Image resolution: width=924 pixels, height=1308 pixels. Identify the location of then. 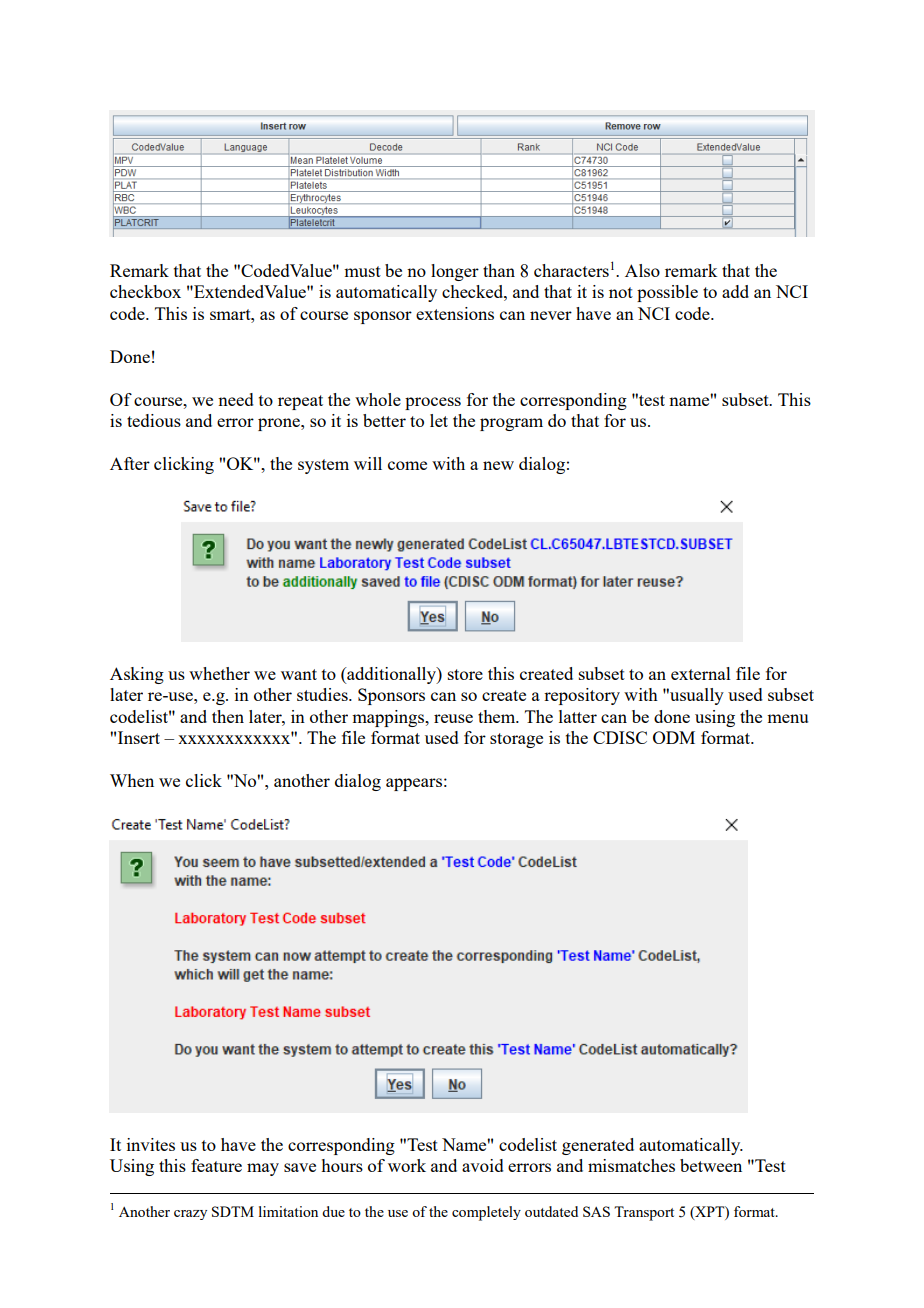
(228, 716).
